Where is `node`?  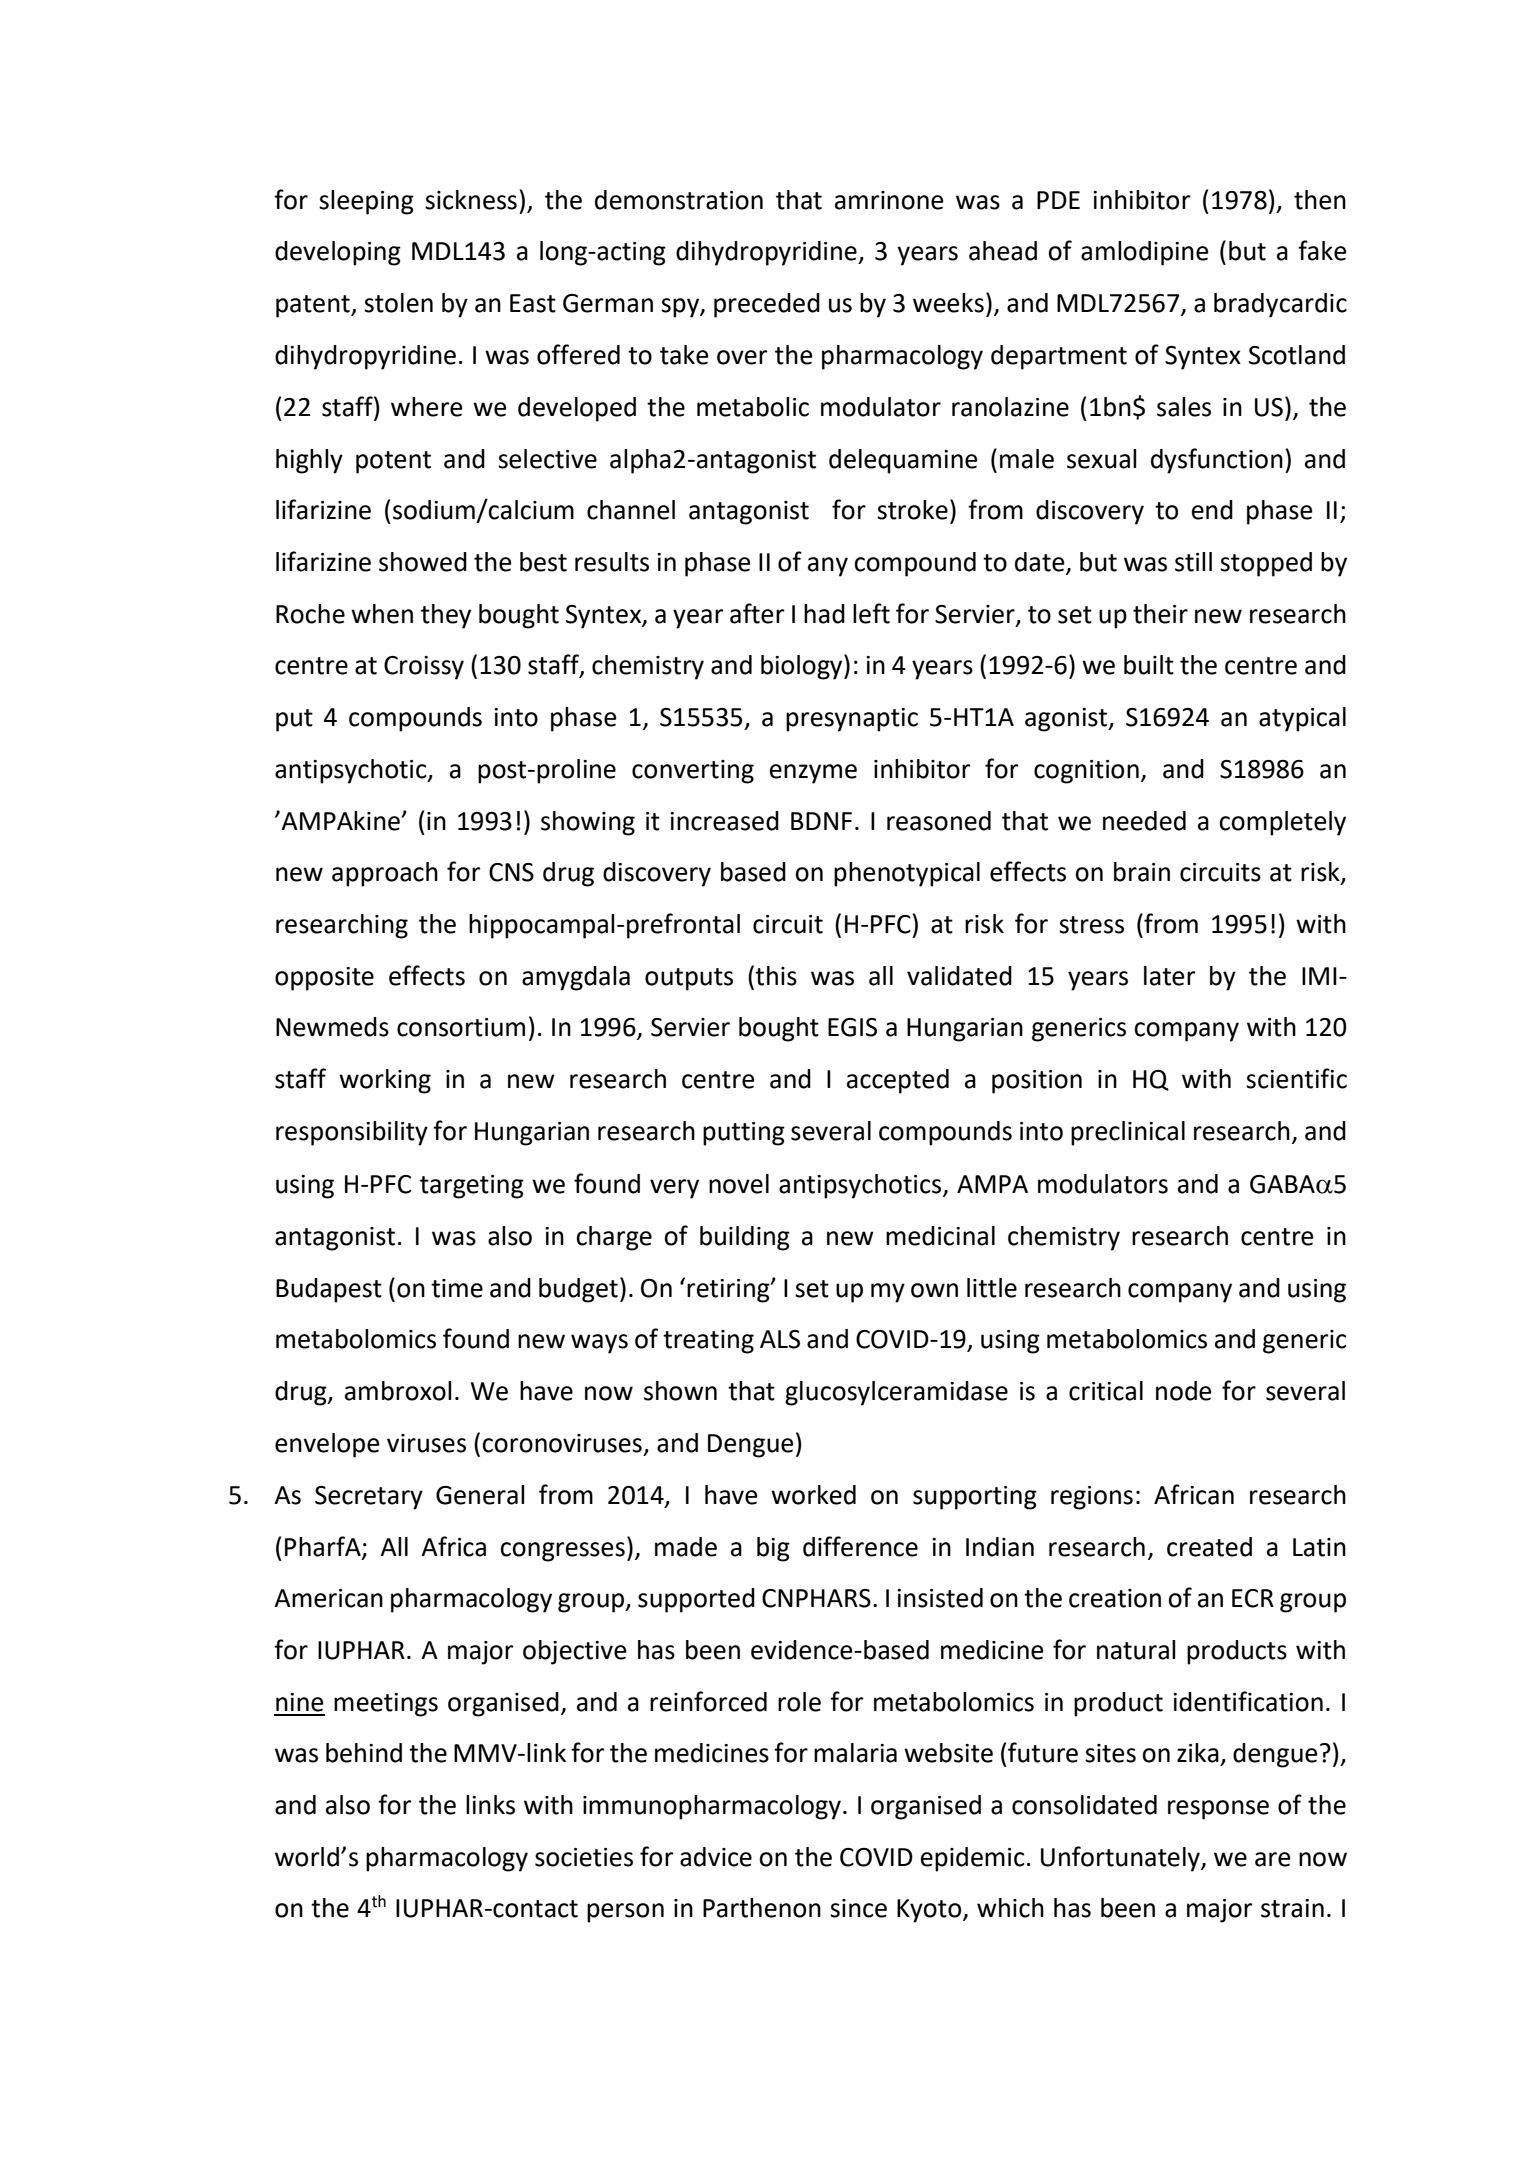
node is located at coordinates (1184, 1391).
